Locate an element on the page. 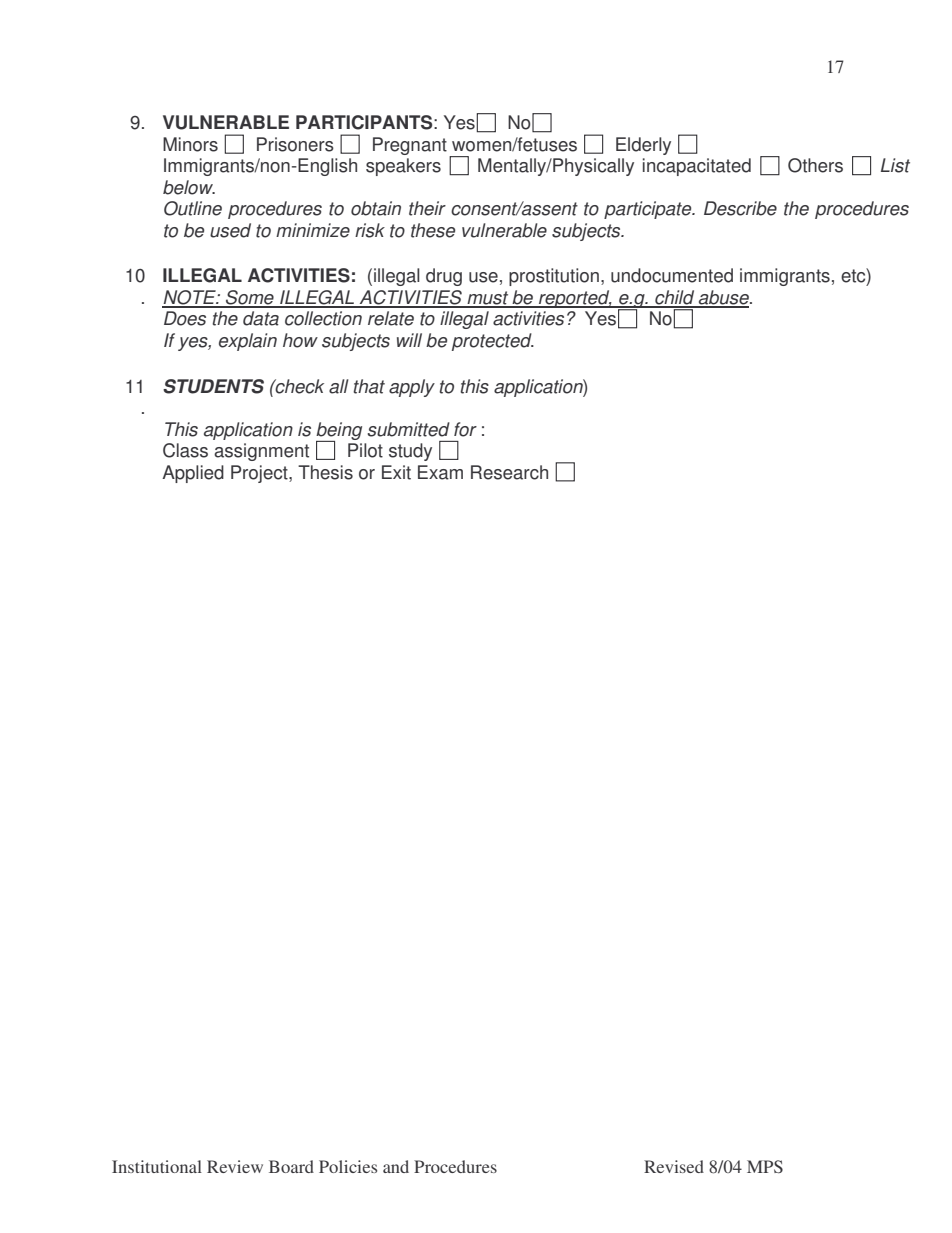 The image size is (952, 1233). Project is located at coordinates (260, 474).
